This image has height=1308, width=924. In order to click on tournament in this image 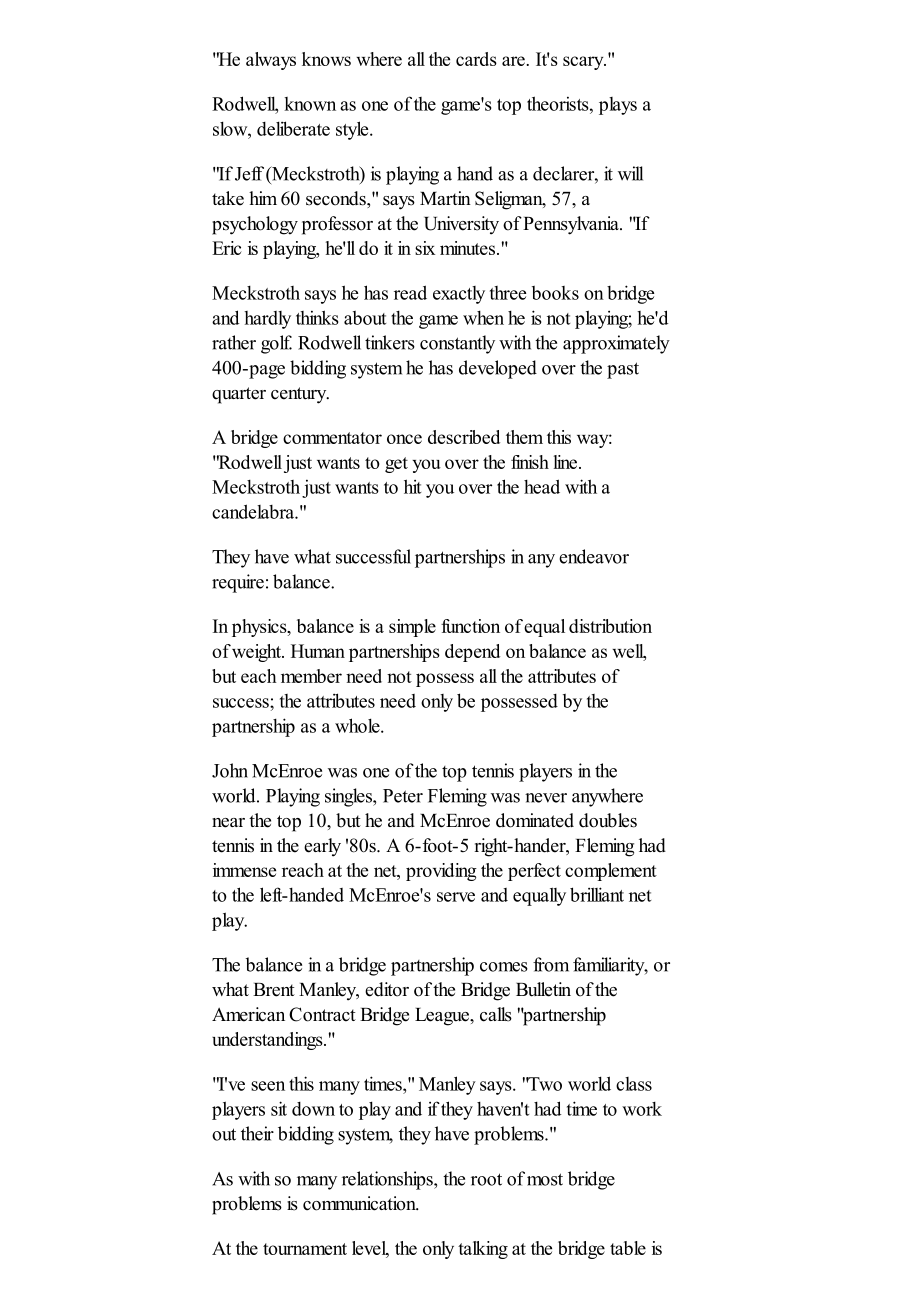, I will do `click(305, 1249)`.
